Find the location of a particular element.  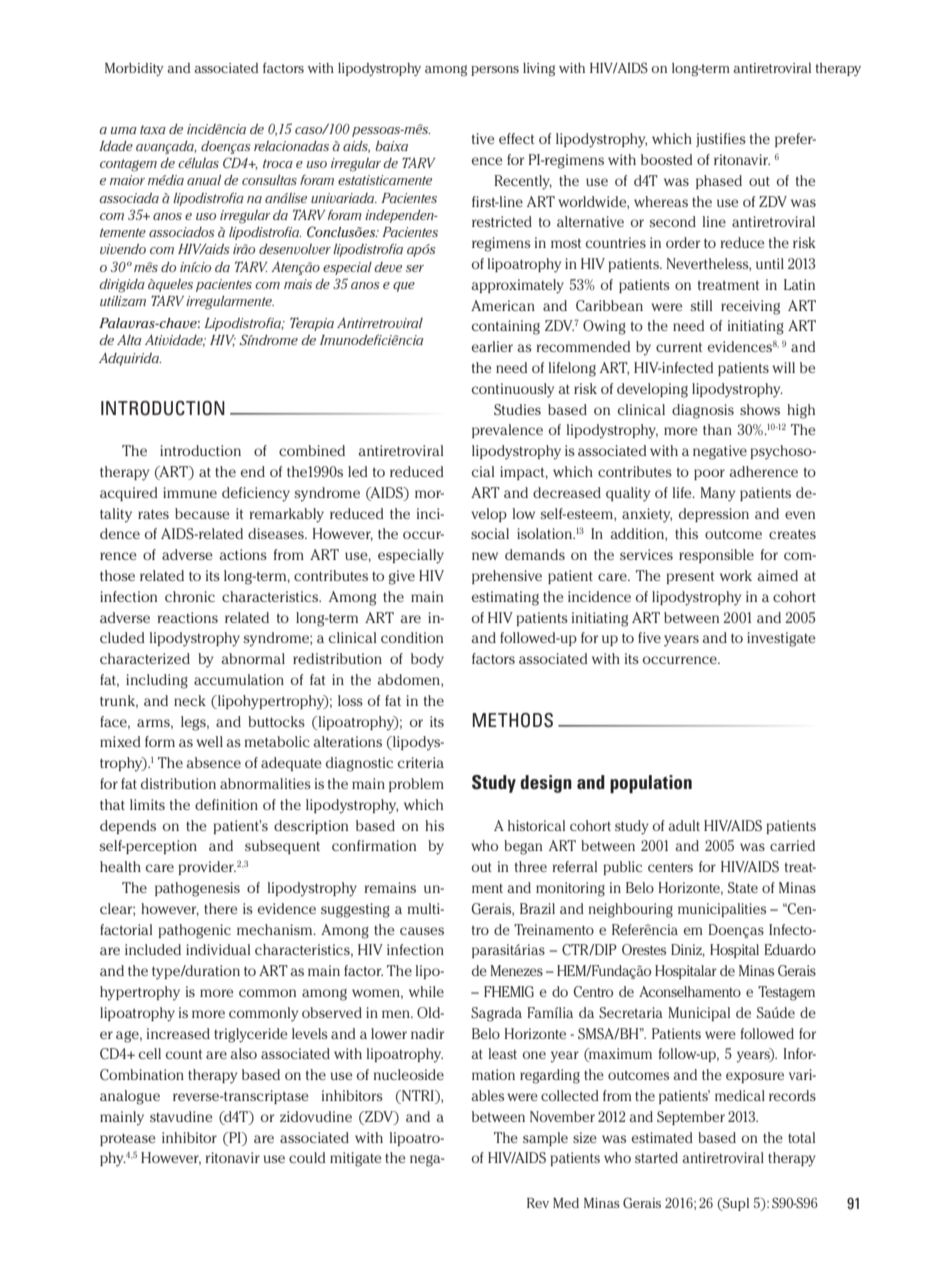

immune is located at coordinates (190, 492).
